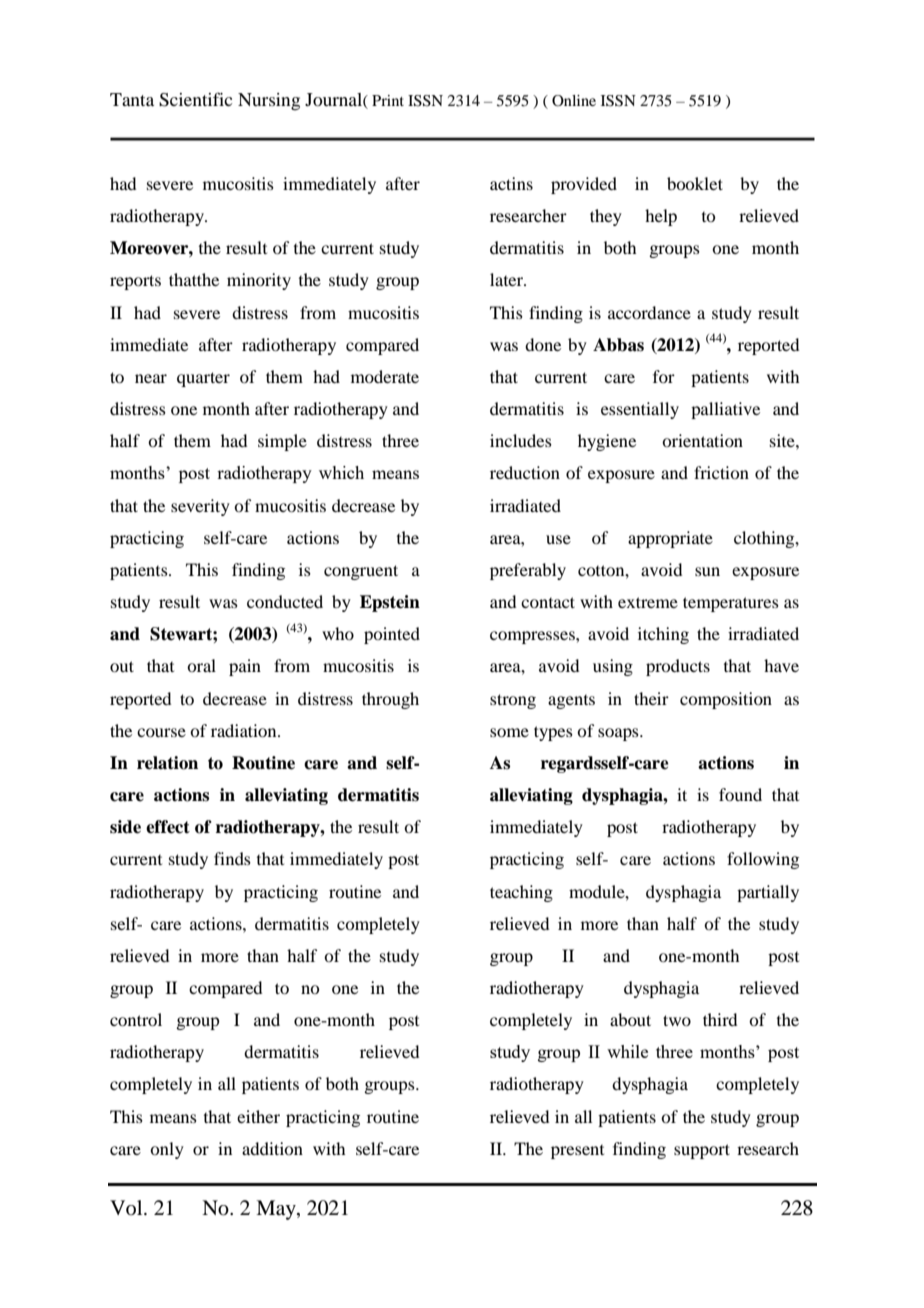 This screenshot has height=1308, width=924. What do you see at coordinates (678, 667) in the screenshot?
I see `products` at bounding box center [678, 667].
